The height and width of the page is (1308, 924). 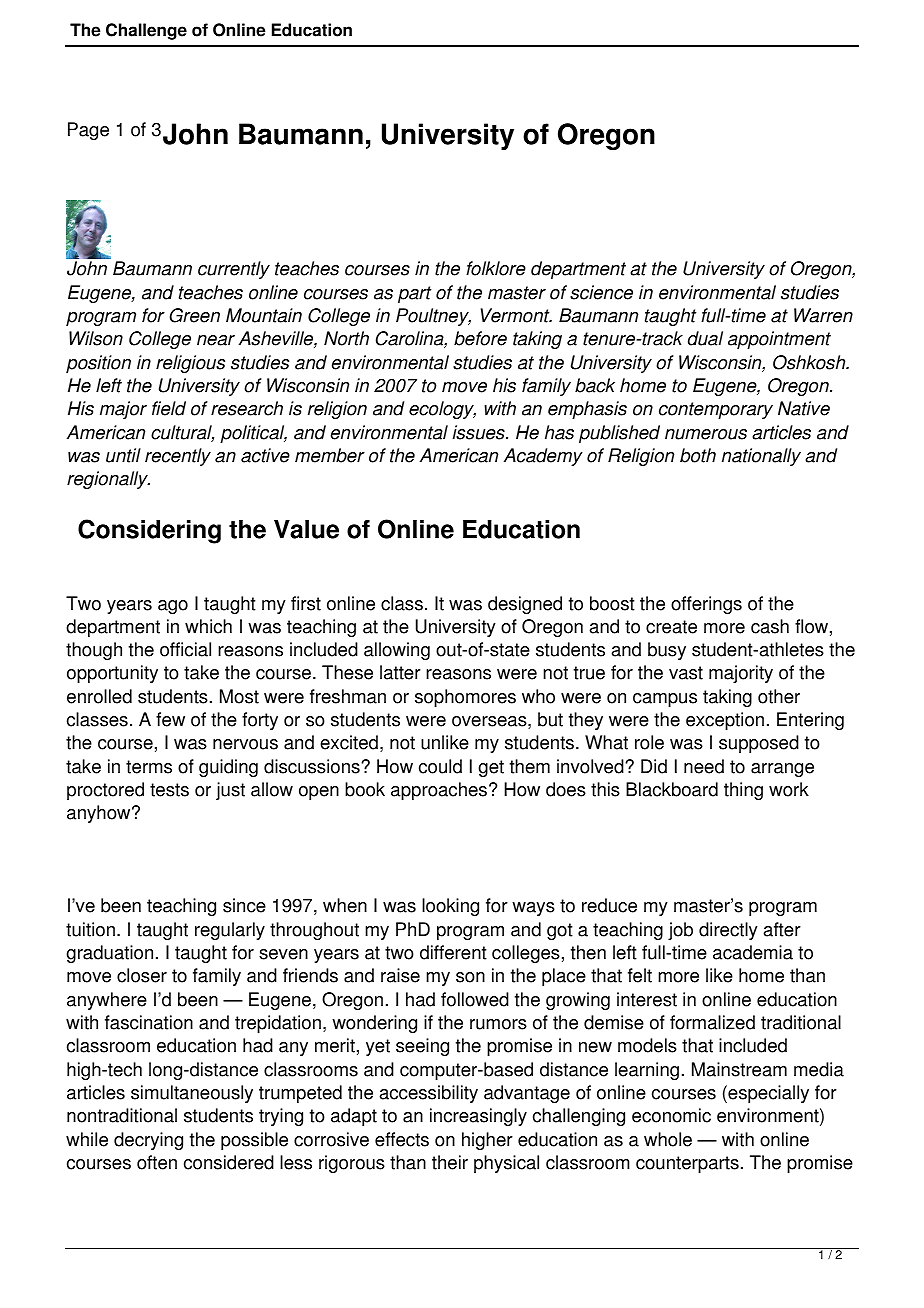 What do you see at coordinates (480, 432) in the page?
I see `issues` at bounding box center [480, 432].
